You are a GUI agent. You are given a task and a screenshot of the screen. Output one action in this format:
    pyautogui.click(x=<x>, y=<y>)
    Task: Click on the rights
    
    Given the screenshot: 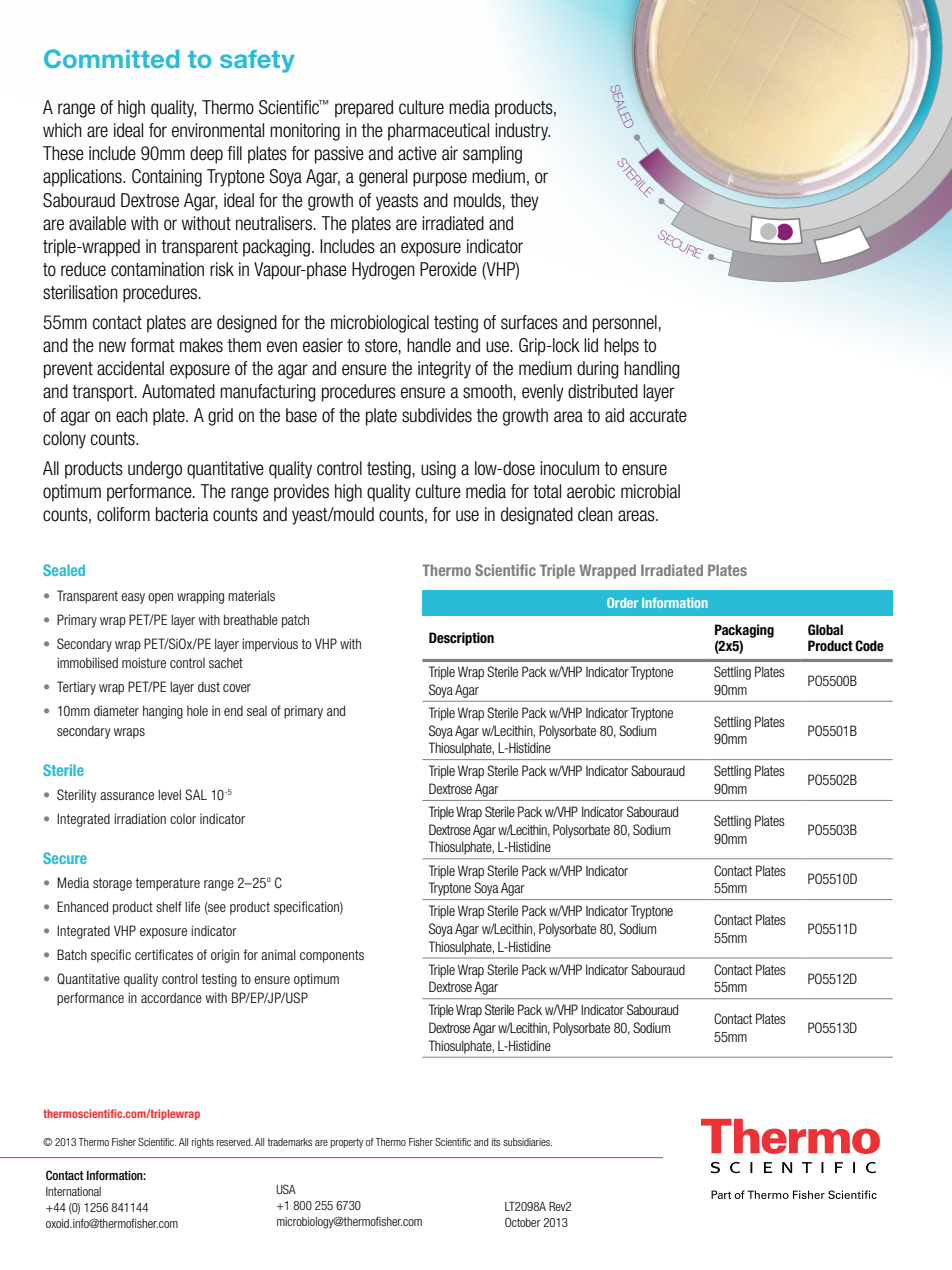 What is the action you would take?
    pyautogui.click(x=203, y=1143)
